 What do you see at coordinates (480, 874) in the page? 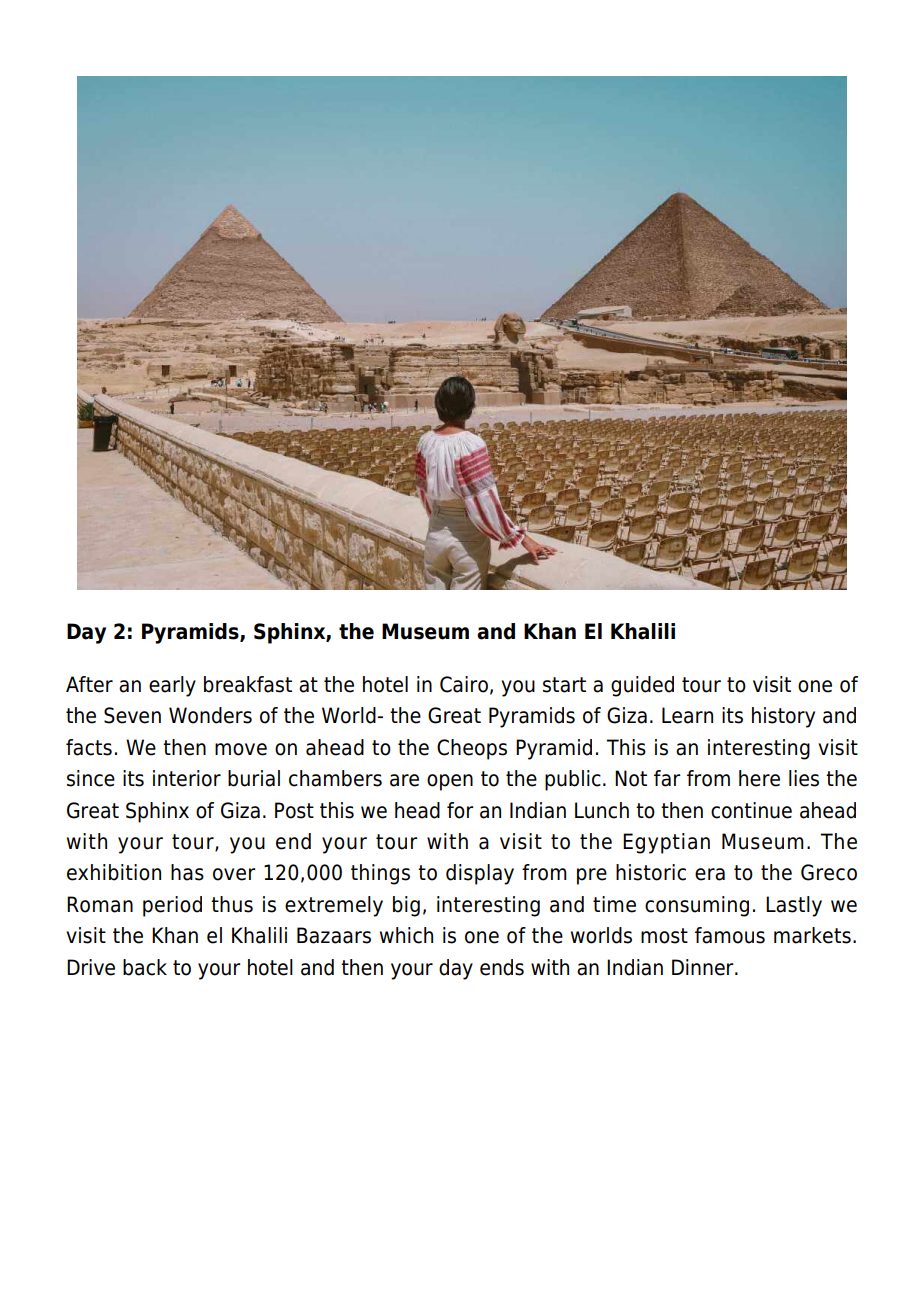
I see `display` at bounding box center [480, 874].
